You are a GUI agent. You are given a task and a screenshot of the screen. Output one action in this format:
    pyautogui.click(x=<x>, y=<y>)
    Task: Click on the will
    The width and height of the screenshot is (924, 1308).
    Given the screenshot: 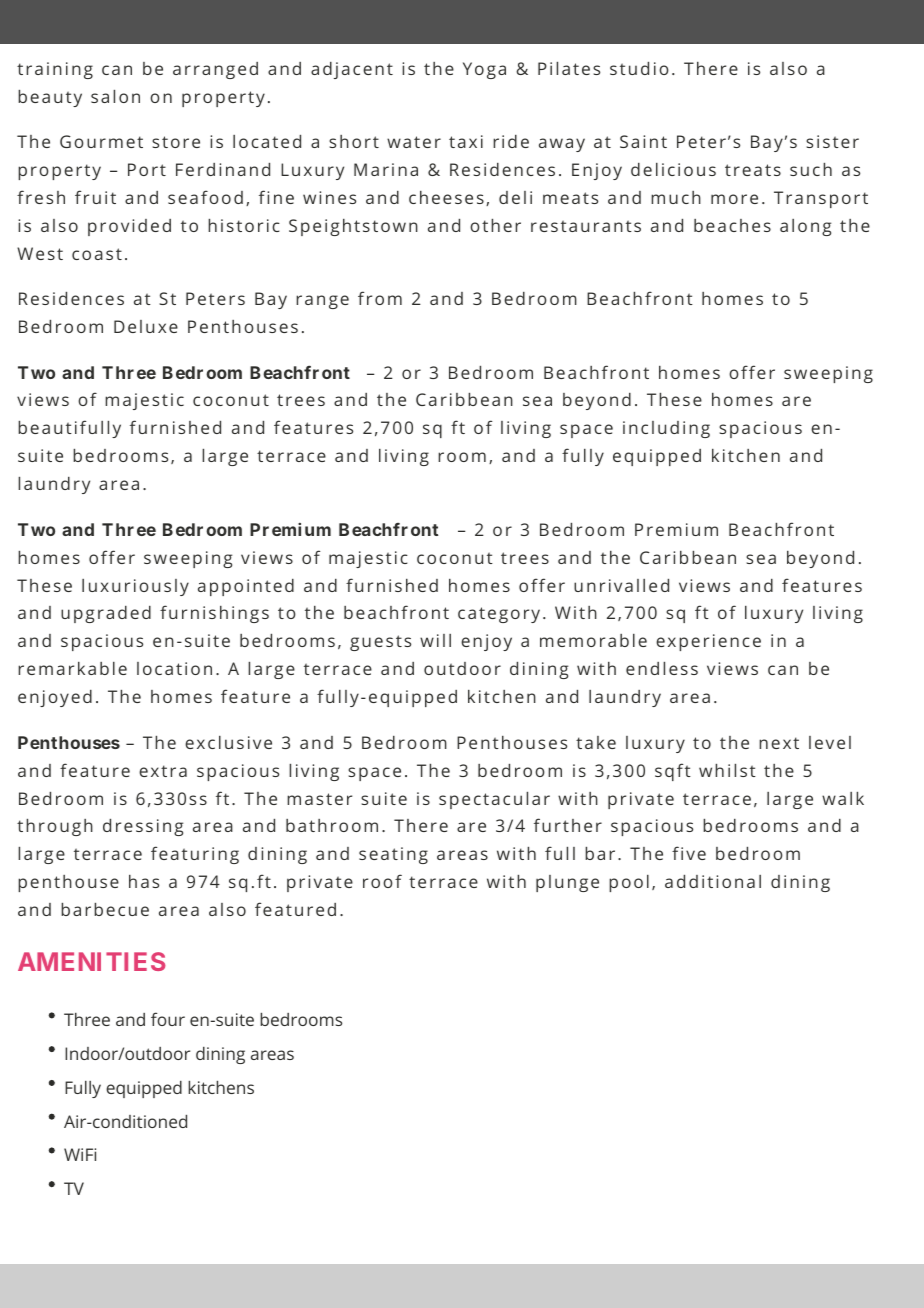 What is the action you would take?
    pyautogui.click(x=435, y=640)
